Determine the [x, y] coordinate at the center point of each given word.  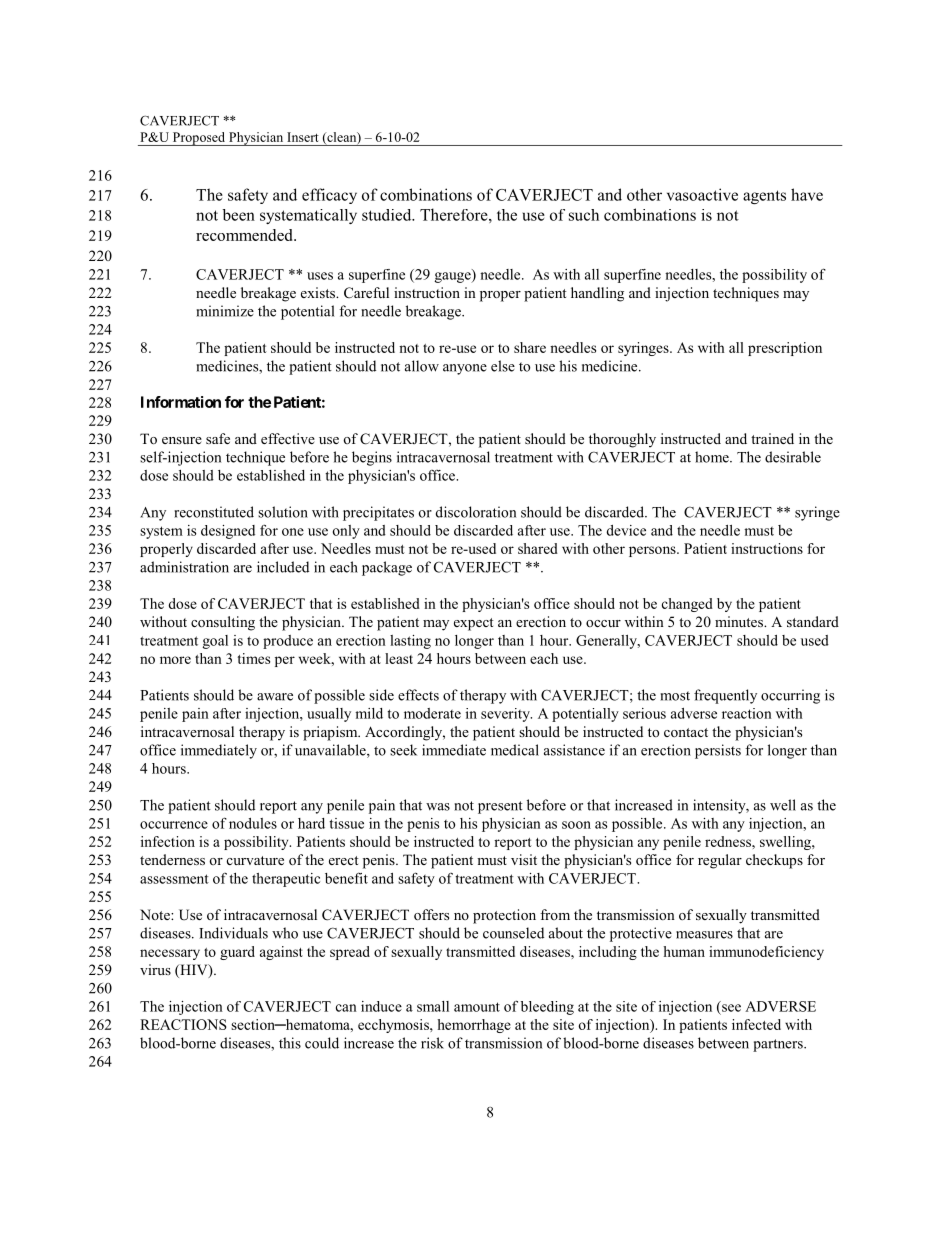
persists [718, 751]
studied [388, 215]
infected [756, 1024]
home [713, 457]
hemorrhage [474, 1026]
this [290, 1043]
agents [764, 197]
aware [275, 697]
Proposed [198, 139]
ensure [182, 440]
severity [506, 715]
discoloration [476, 512]
